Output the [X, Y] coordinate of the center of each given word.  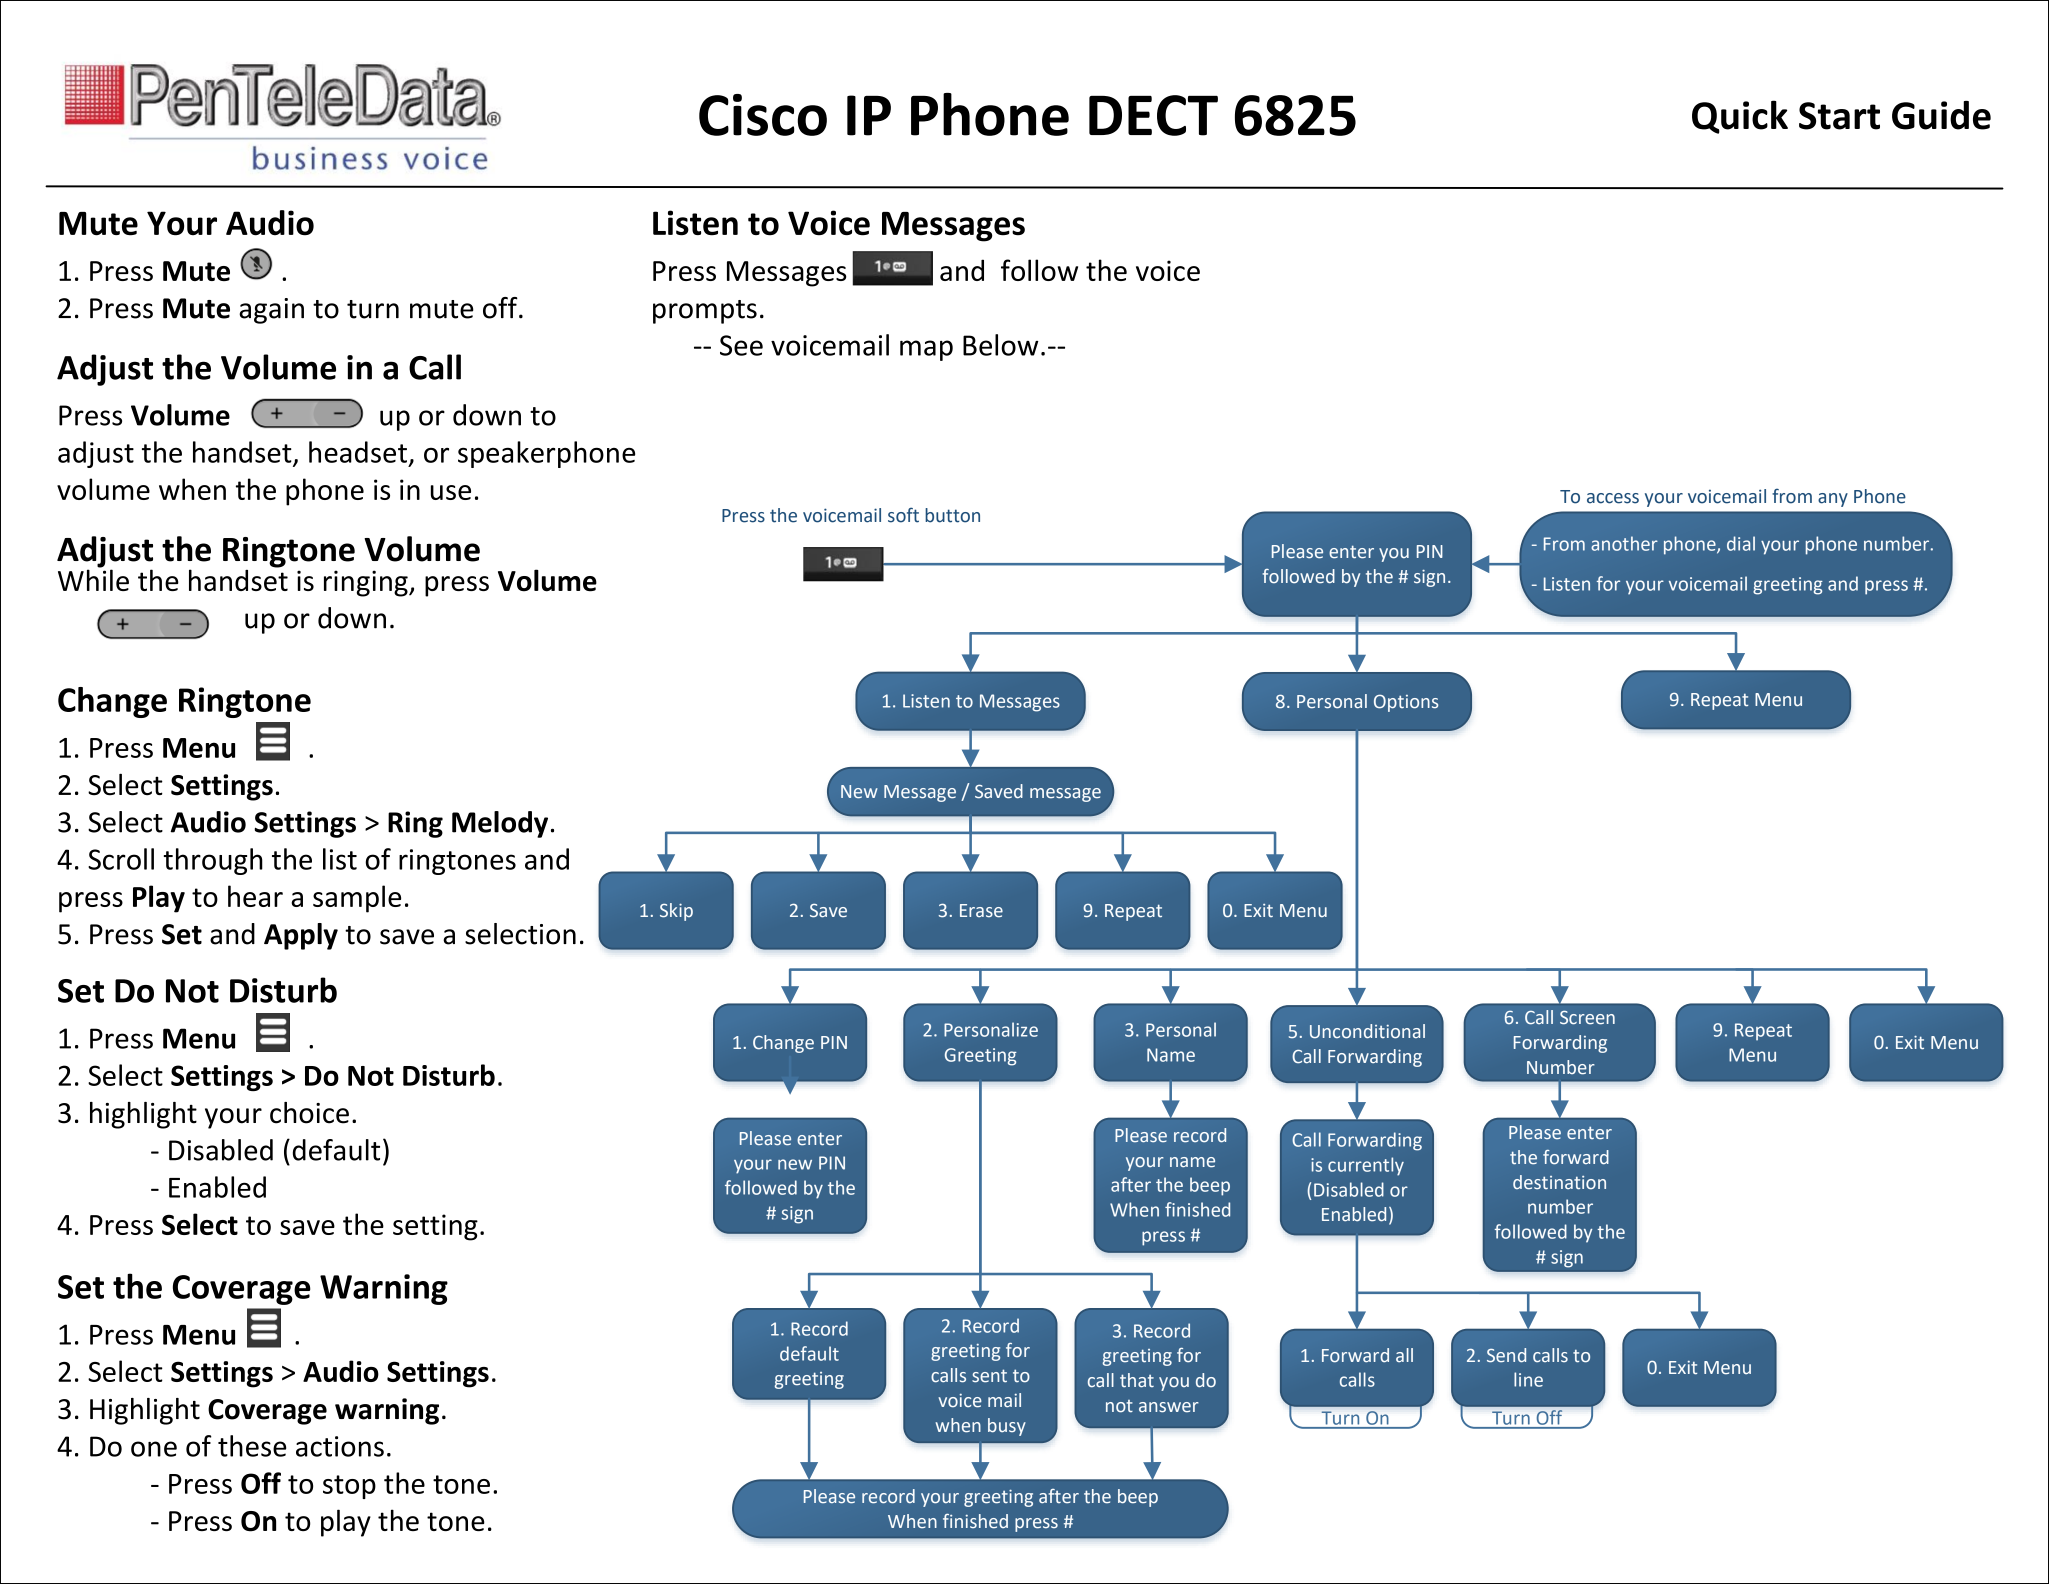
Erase [981, 911]
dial [1741, 543]
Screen [1587, 1017]
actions [340, 1446]
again [271, 311]
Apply [301, 936]
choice [309, 1113]
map [926, 350]
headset [358, 452]
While [93, 579]
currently [1366, 1166]
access [1613, 498]
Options [1406, 703]
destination [1559, 1182]
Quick [1740, 117]
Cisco [763, 115]
